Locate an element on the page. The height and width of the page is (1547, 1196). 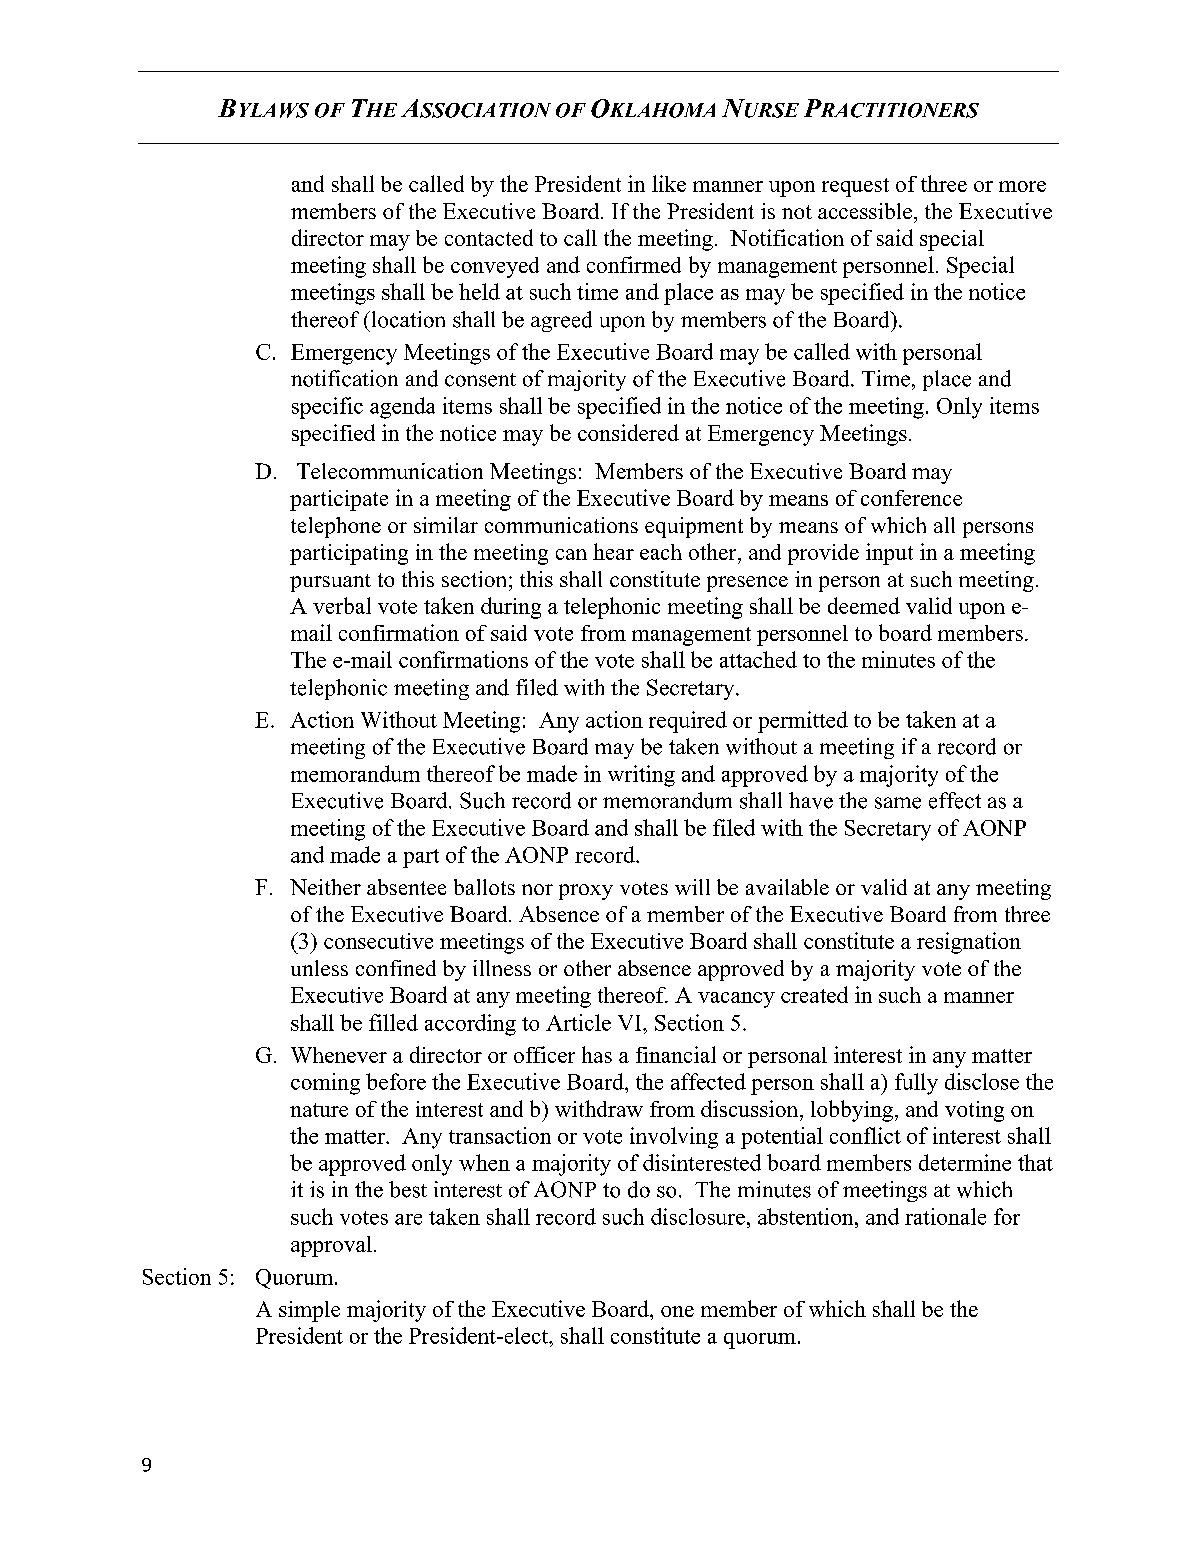
absentee is located at coordinates (406, 887).
